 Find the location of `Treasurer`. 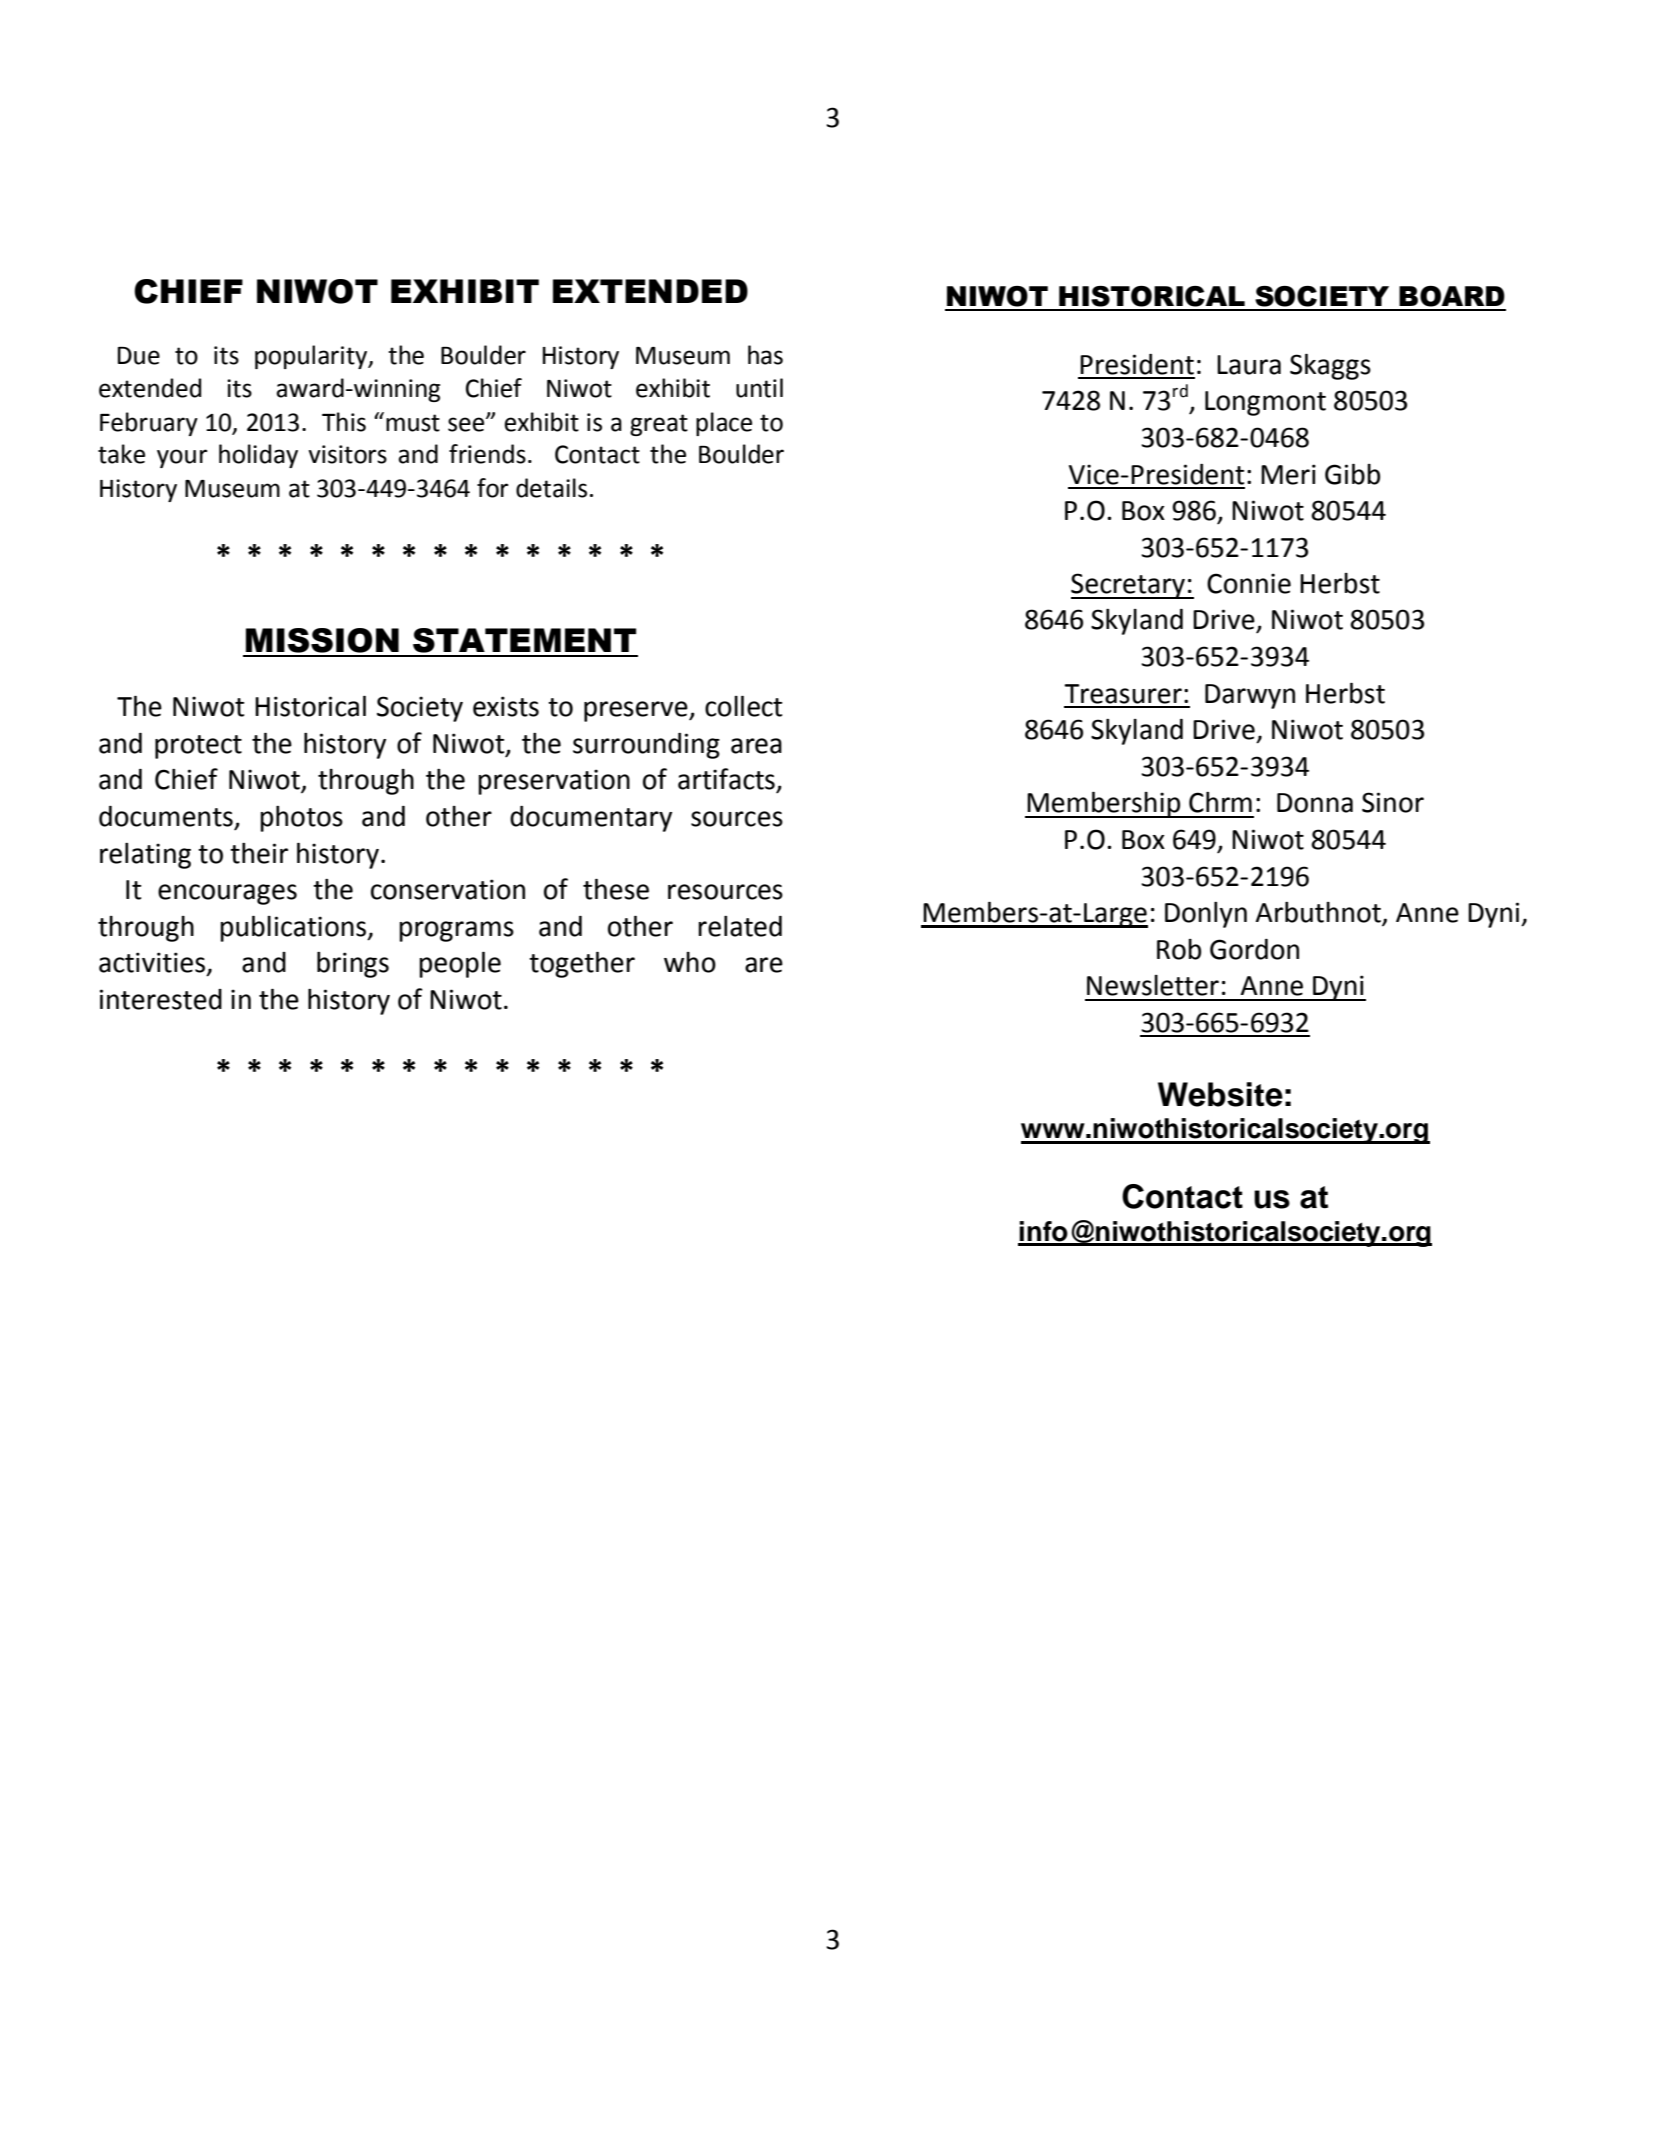

Treasurer is located at coordinates (1123, 694).
